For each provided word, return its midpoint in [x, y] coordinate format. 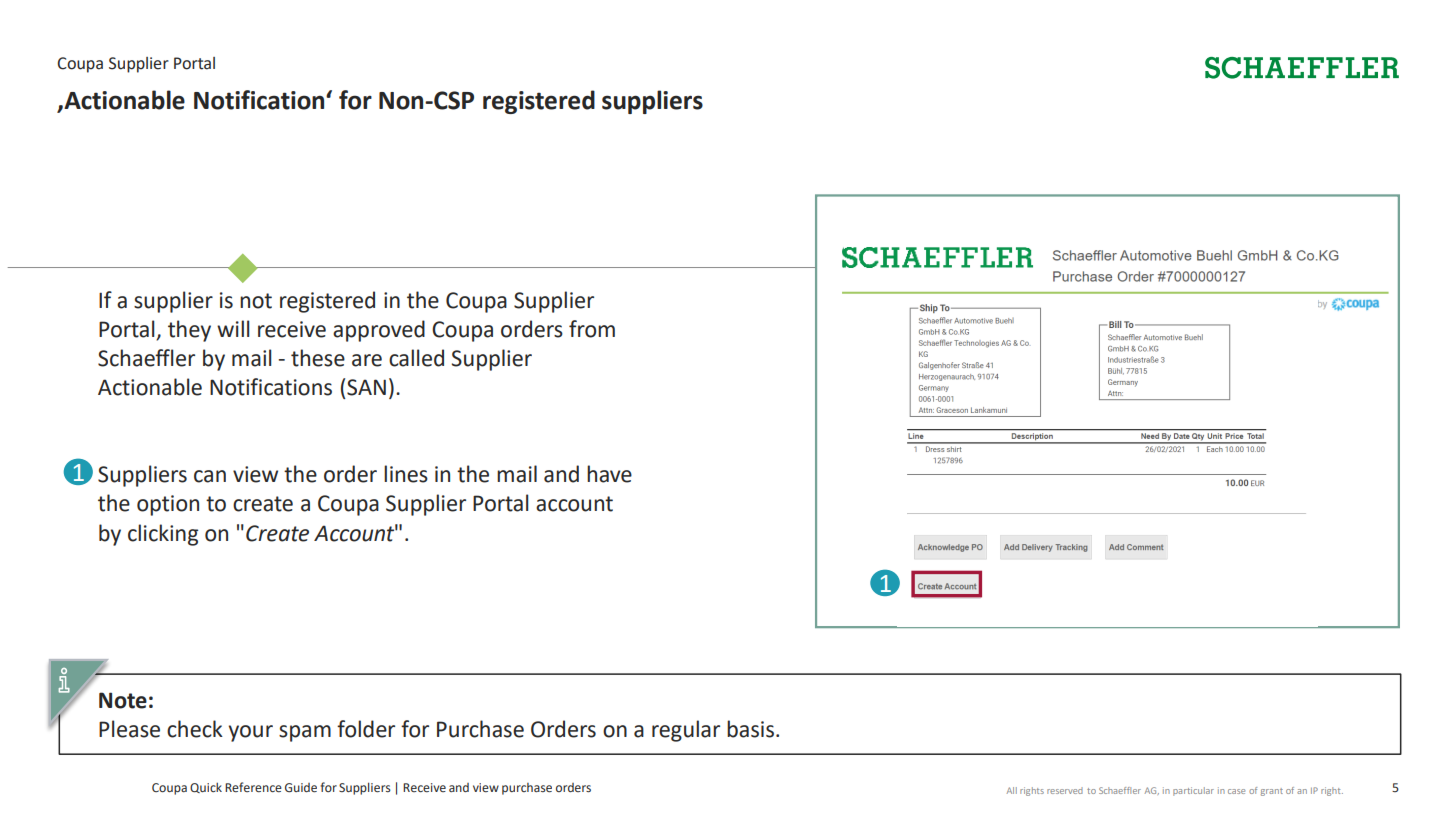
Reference [253, 787]
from [592, 329]
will [233, 328]
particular [1193, 791]
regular [686, 731]
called [416, 358]
